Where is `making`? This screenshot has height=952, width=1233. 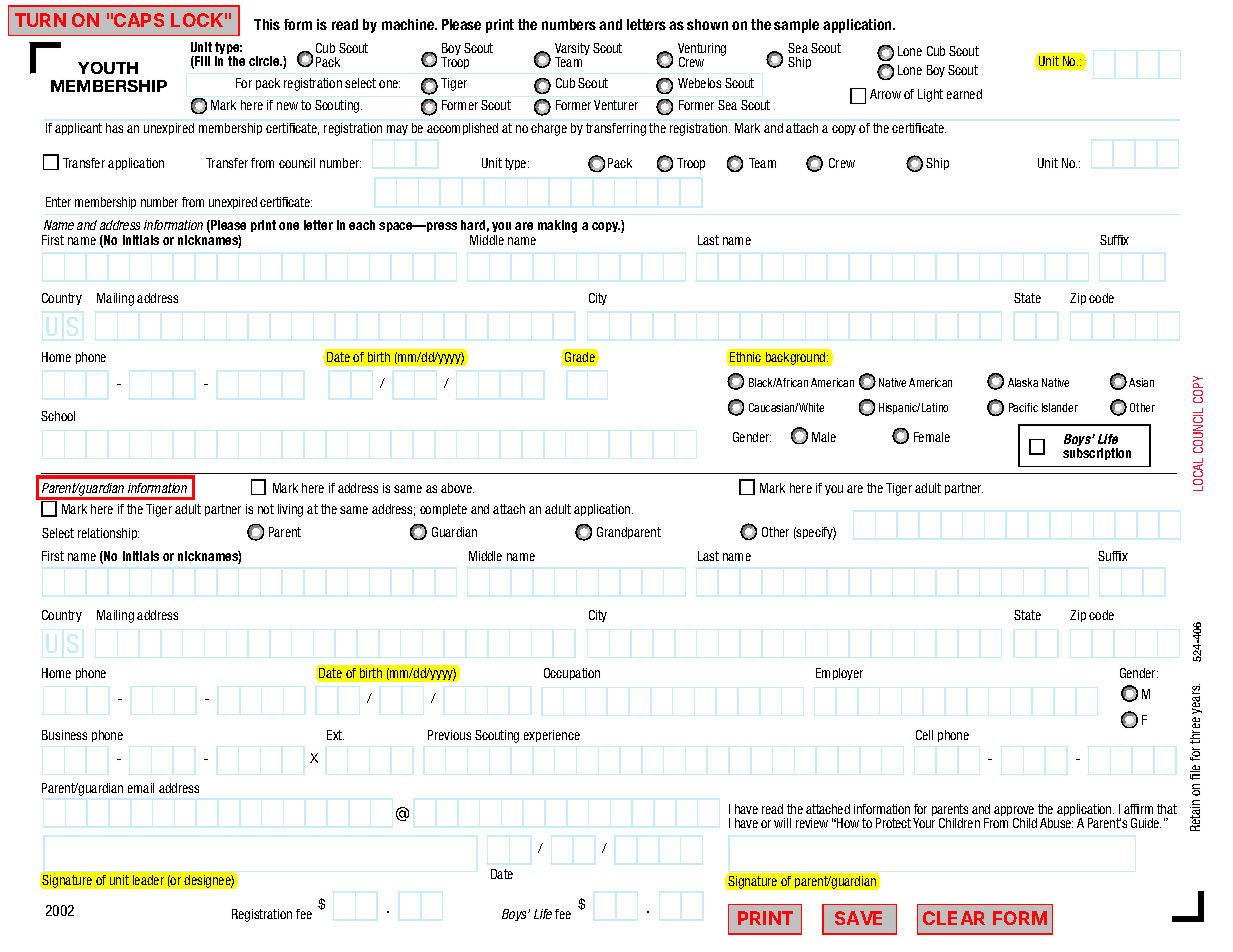 making is located at coordinates (557, 226).
